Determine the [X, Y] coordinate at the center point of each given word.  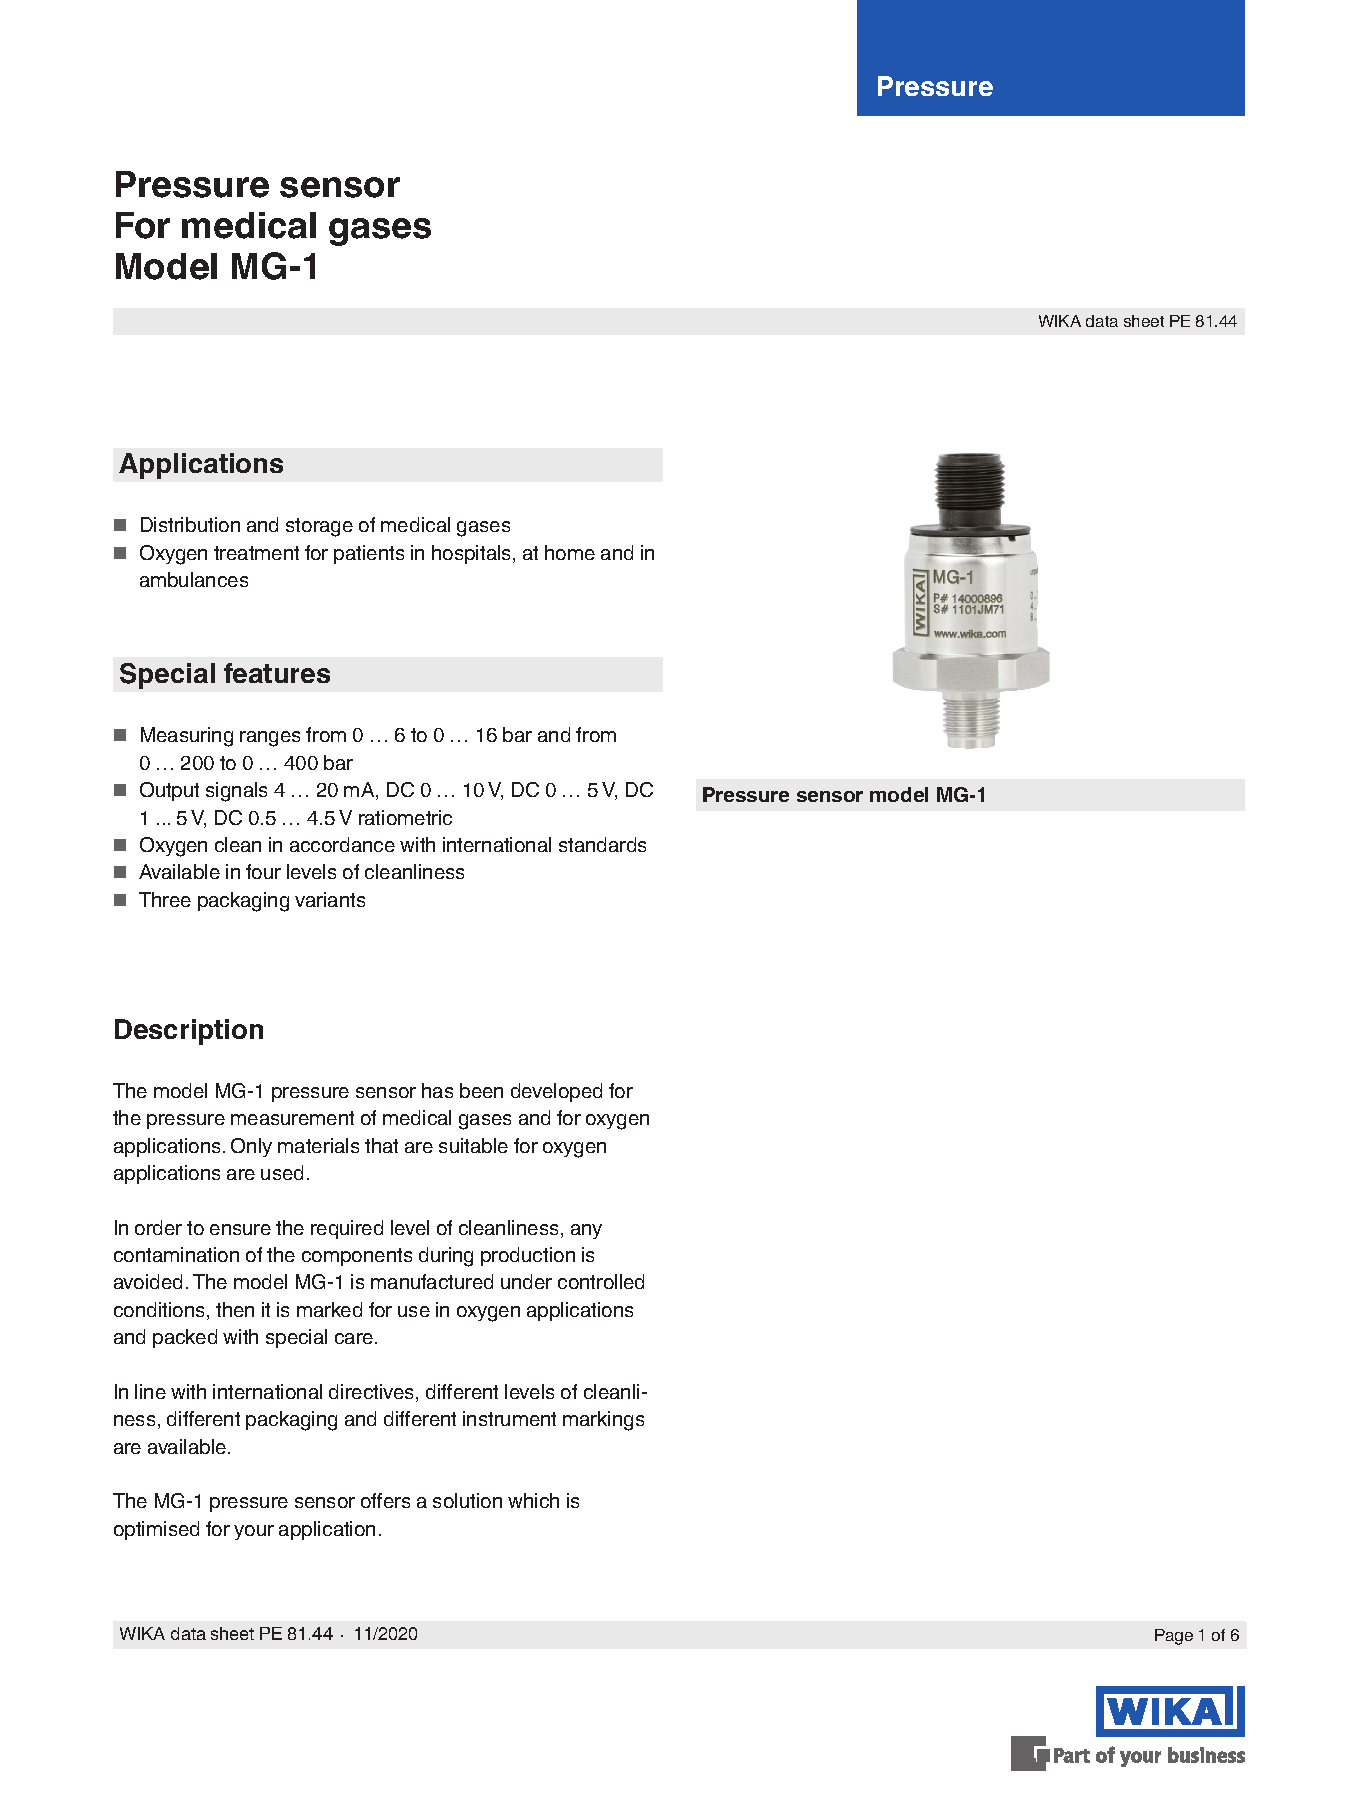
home [570, 552]
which [533, 1500]
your [254, 1532]
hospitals [473, 554]
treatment [256, 553]
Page [1174, 1637]
